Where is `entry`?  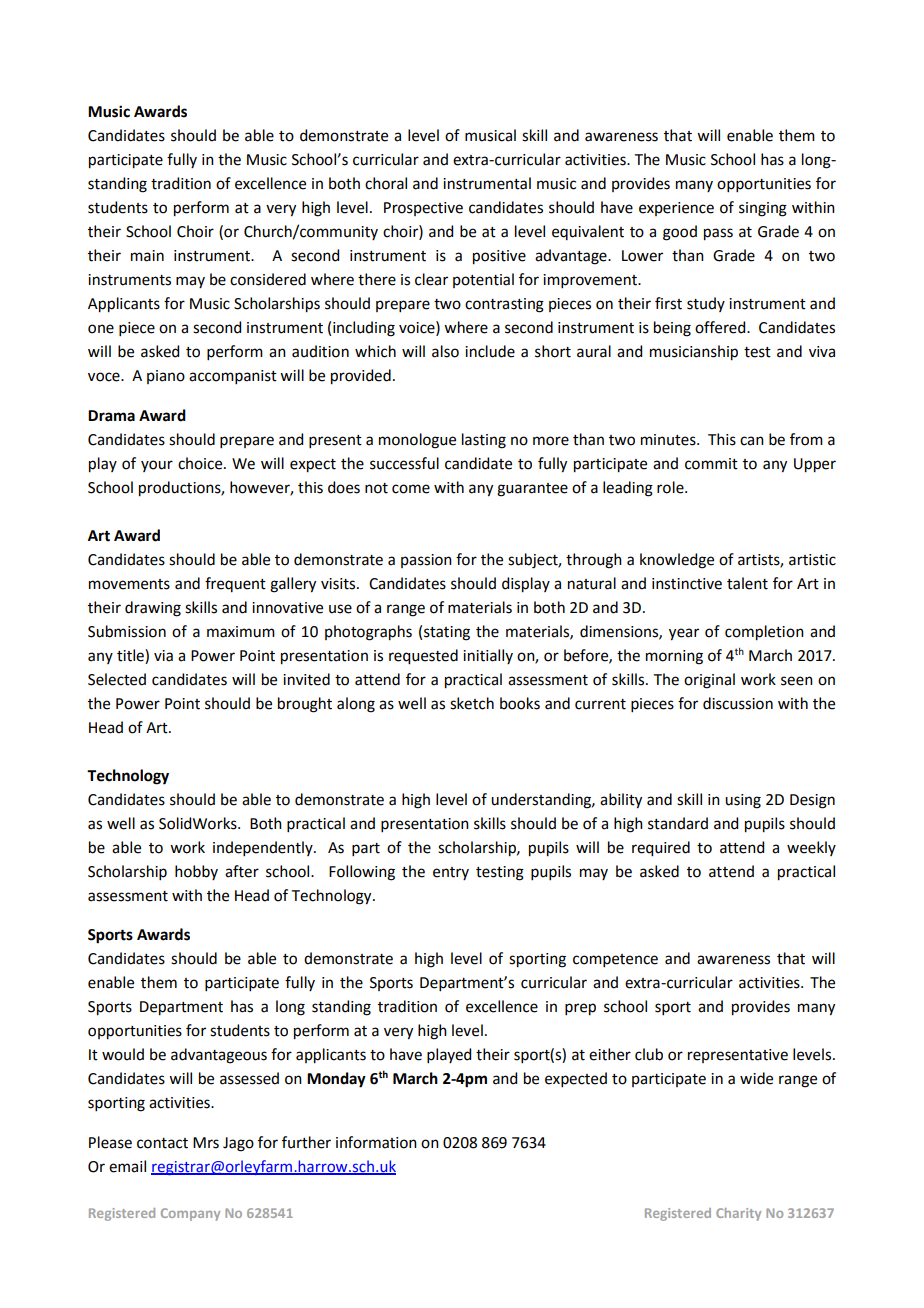 entry is located at coordinates (451, 873).
